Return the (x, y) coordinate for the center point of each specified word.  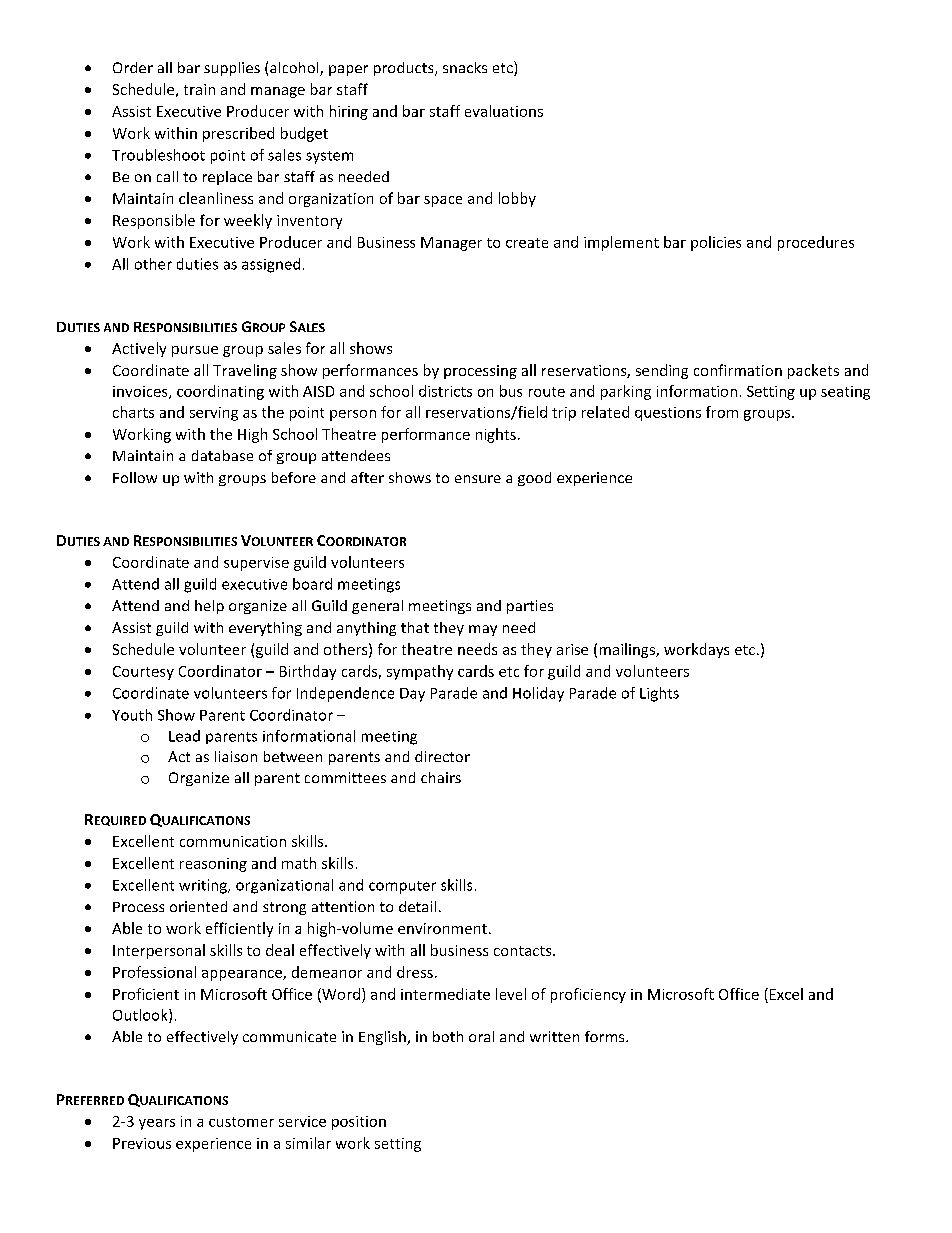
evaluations (504, 111)
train (199, 89)
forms (606, 1036)
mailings (628, 650)
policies (716, 243)
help (209, 607)
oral (481, 1036)
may (483, 630)
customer (241, 1122)
